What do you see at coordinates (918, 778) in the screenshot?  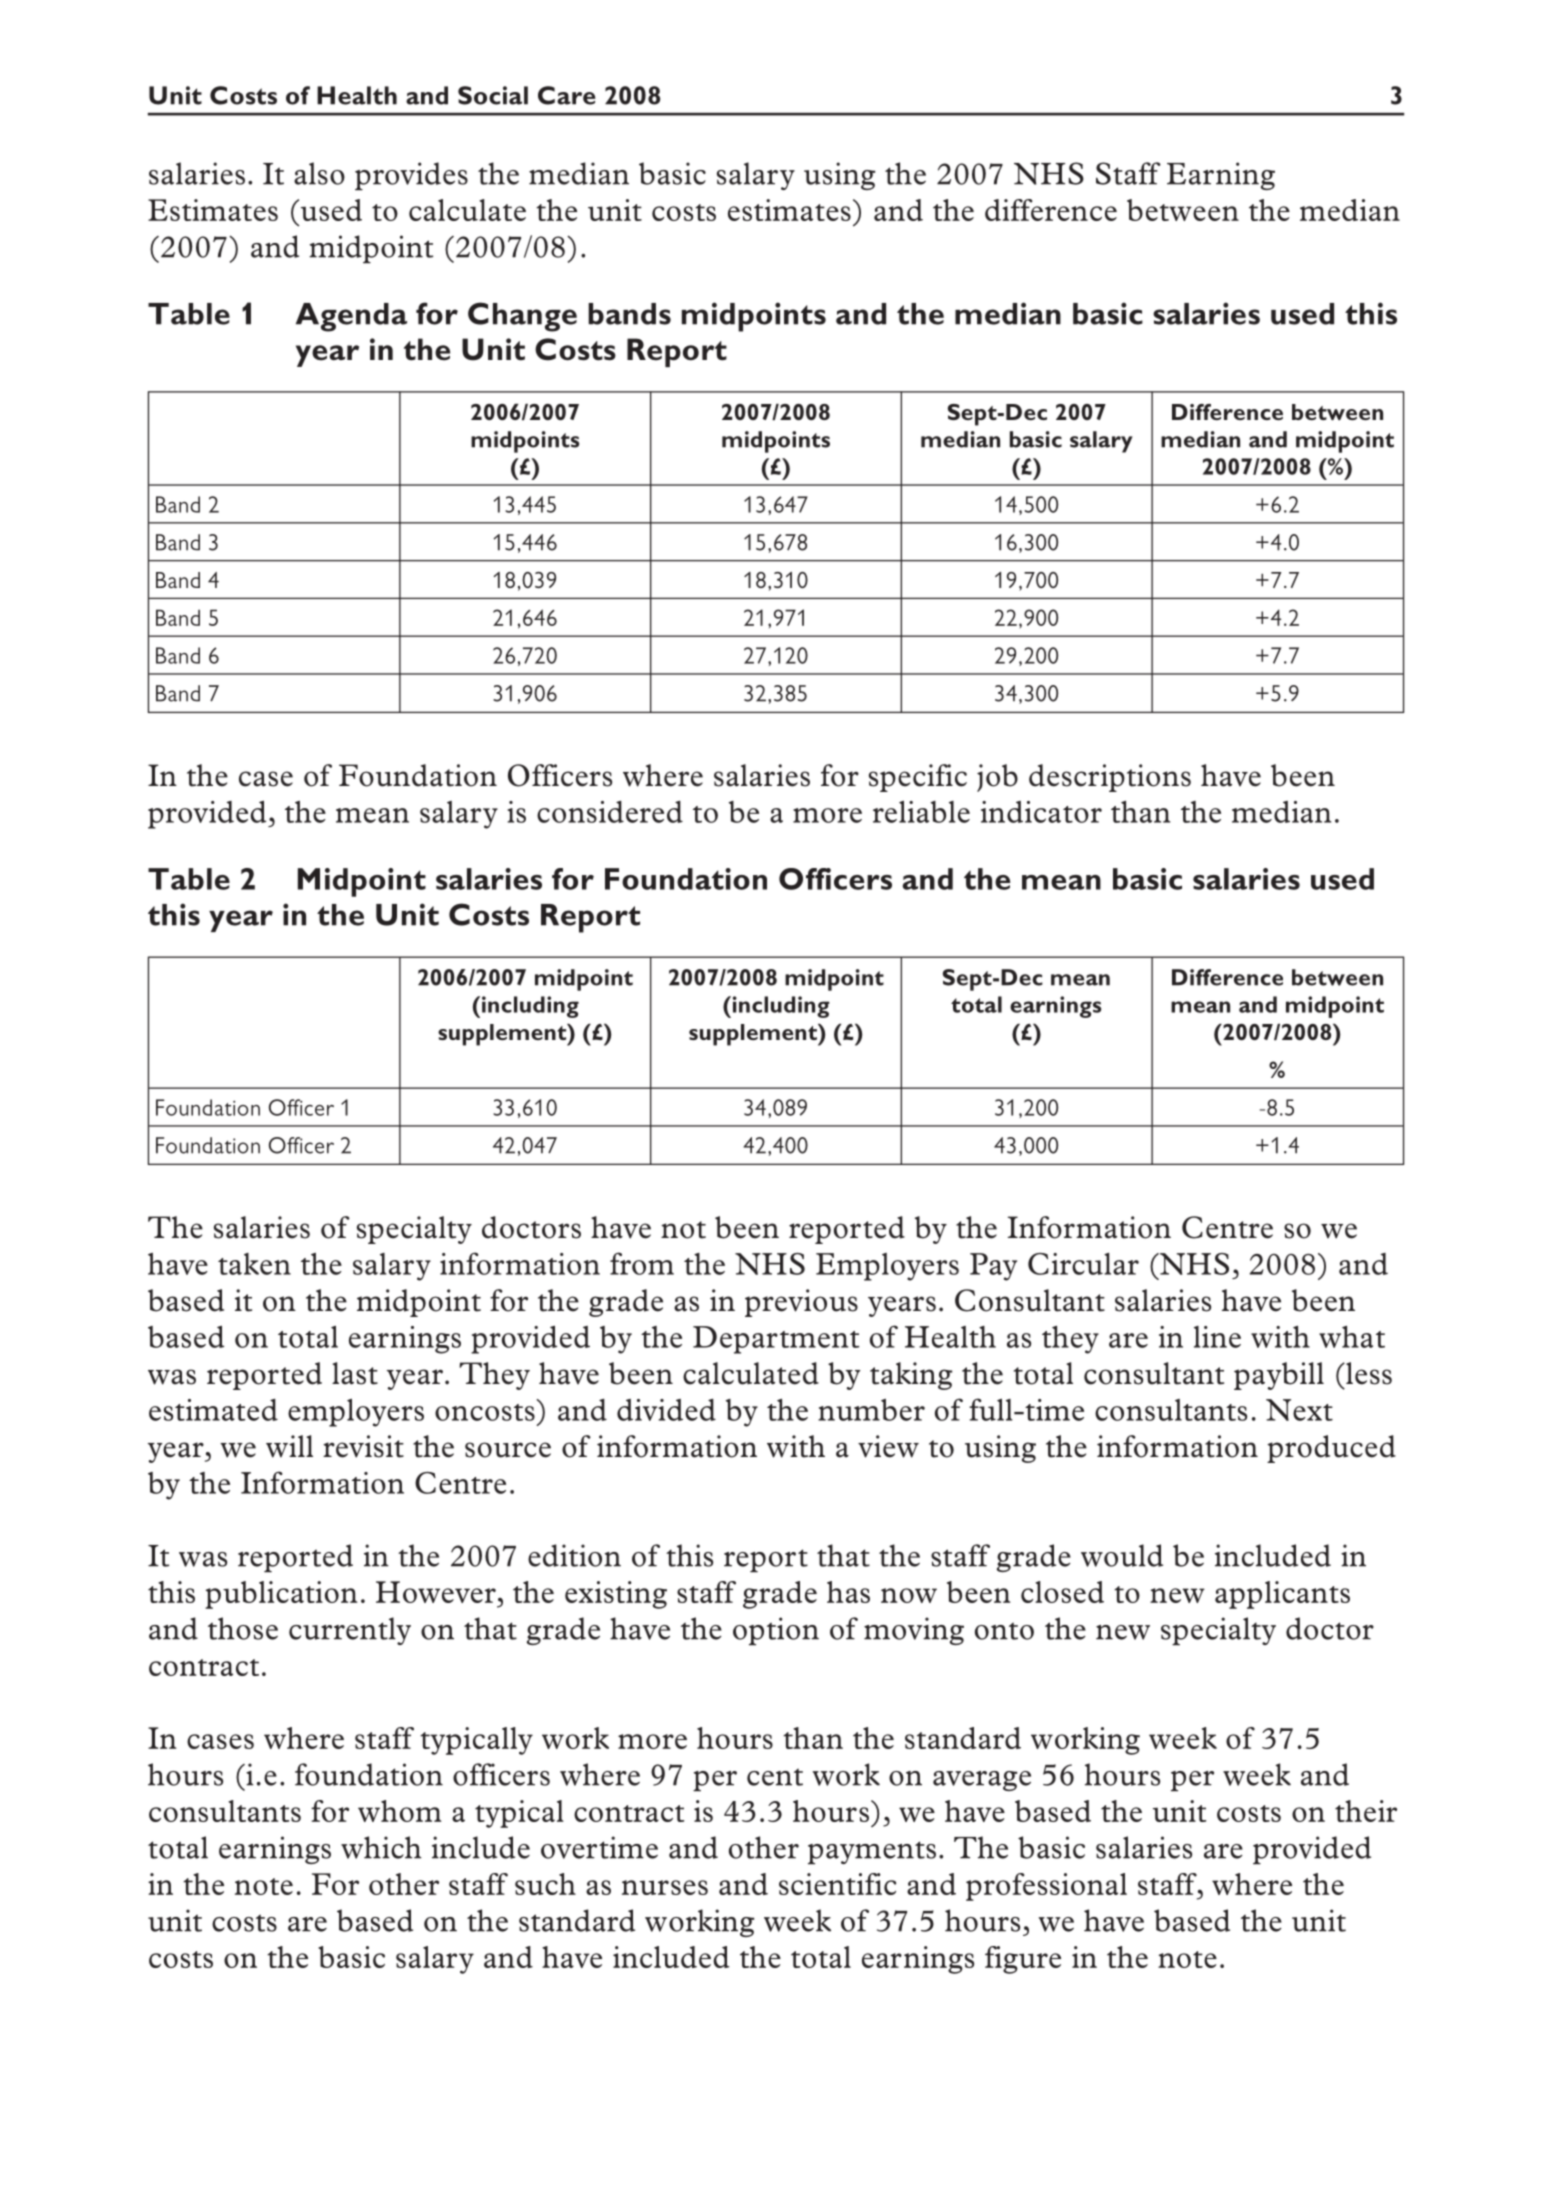 I see `specific` at bounding box center [918, 778].
